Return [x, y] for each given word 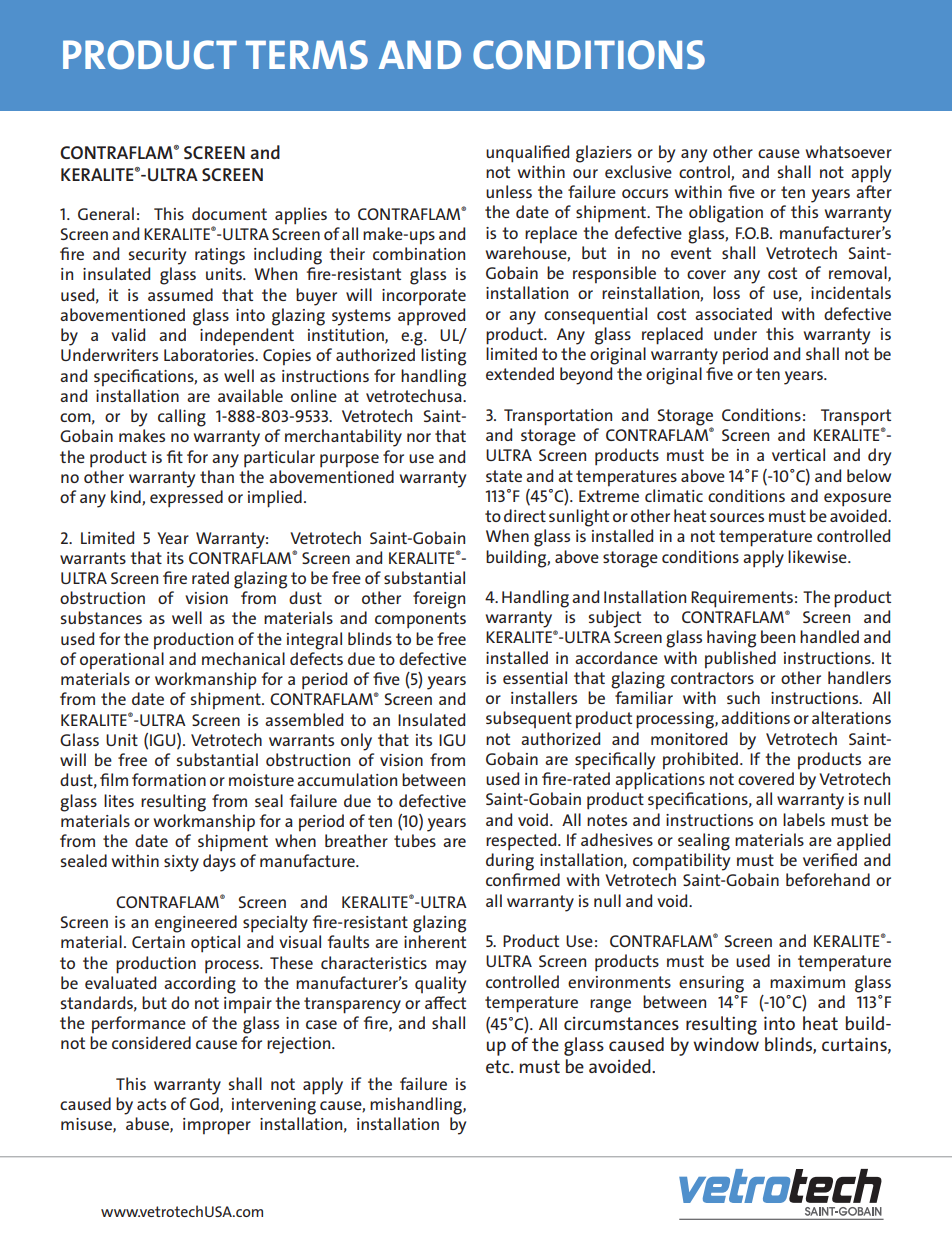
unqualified [527, 154]
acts [151, 1104]
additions [755, 717]
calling [182, 418]
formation [169, 779]
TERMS [307, 55]
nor [419, 437]
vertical [798, 454]
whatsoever [849, 151]
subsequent [529, 719]
